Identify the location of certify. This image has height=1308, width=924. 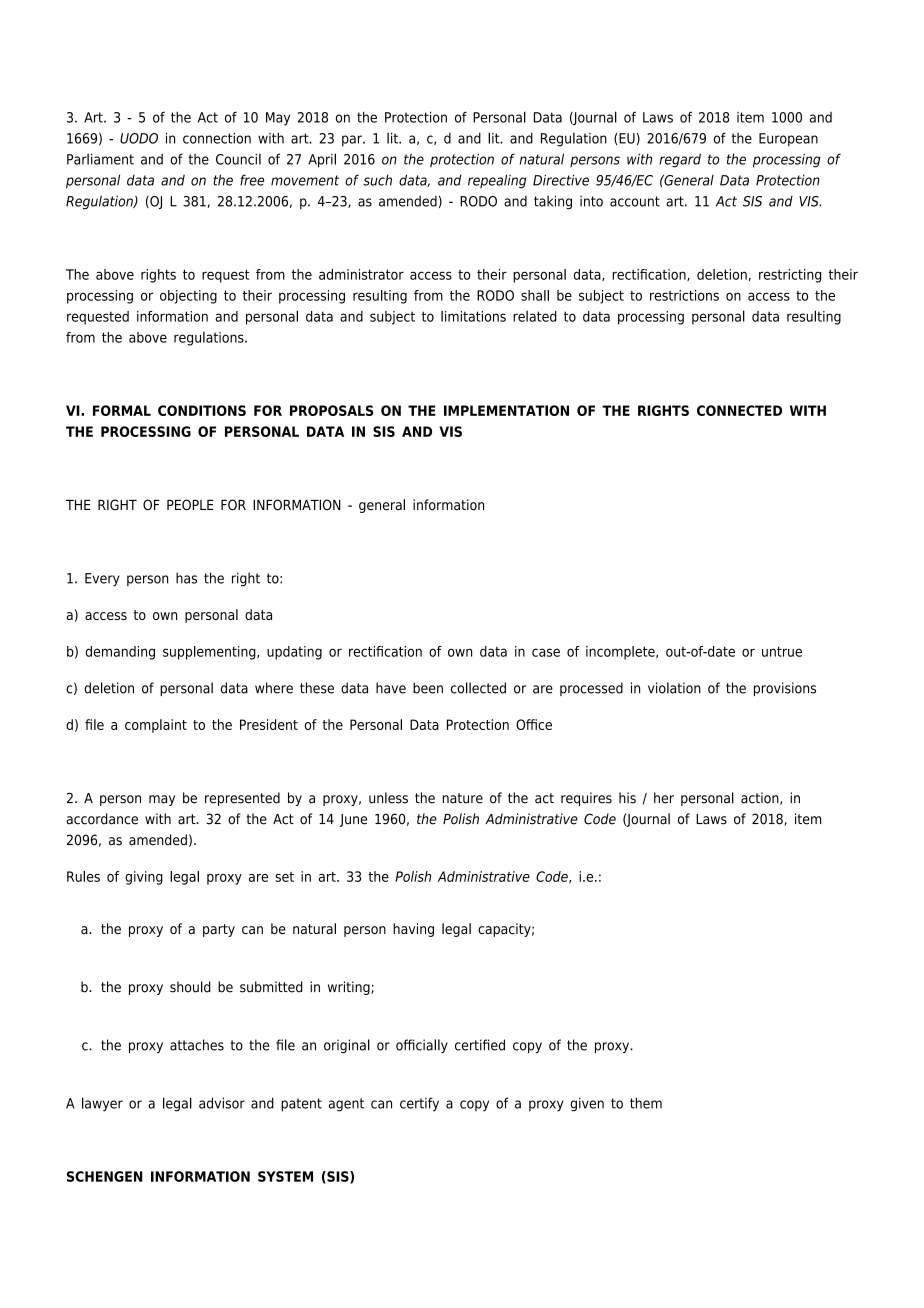
(419, 1104).
